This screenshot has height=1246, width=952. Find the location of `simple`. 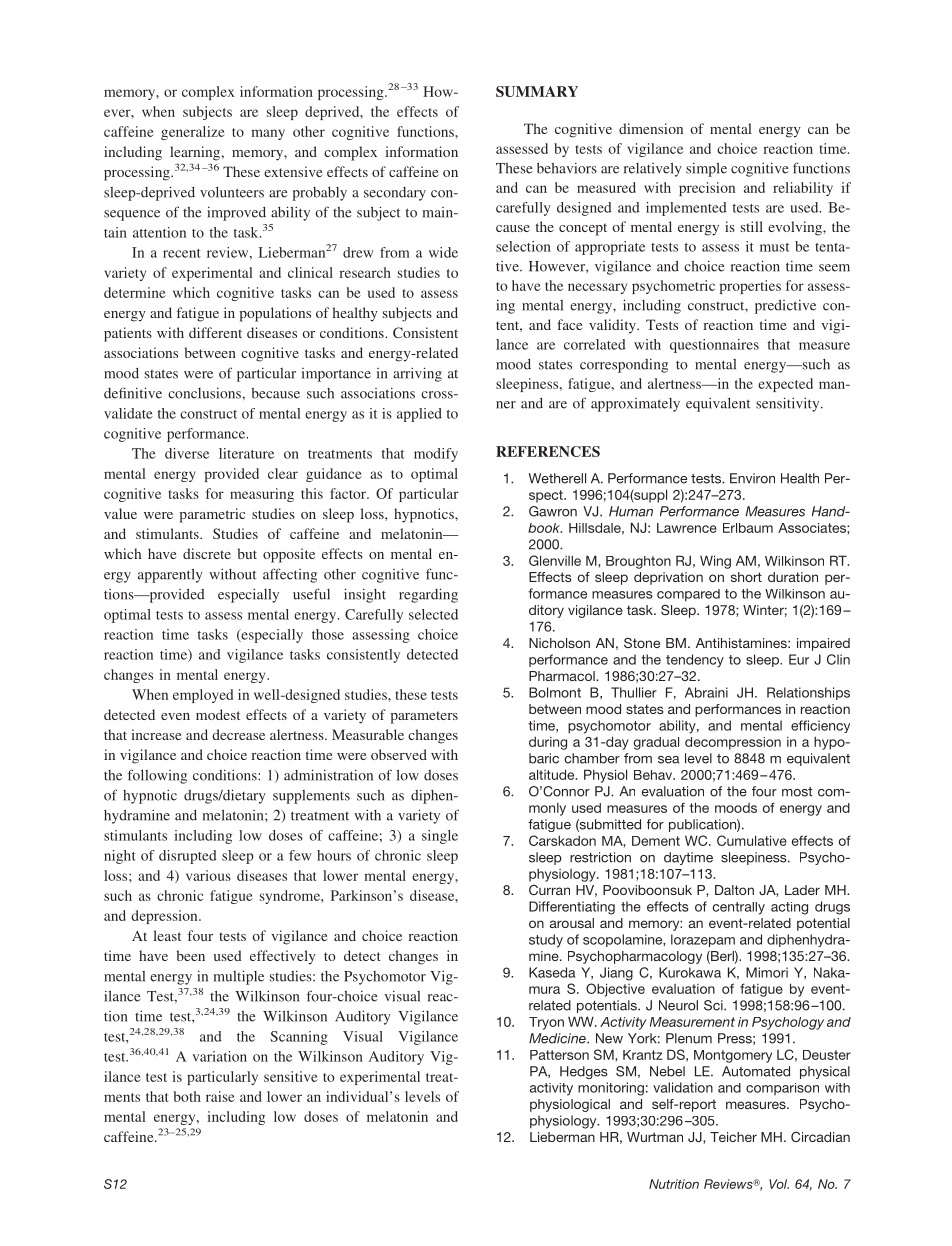

simple is located at coordinates (706, 169).
